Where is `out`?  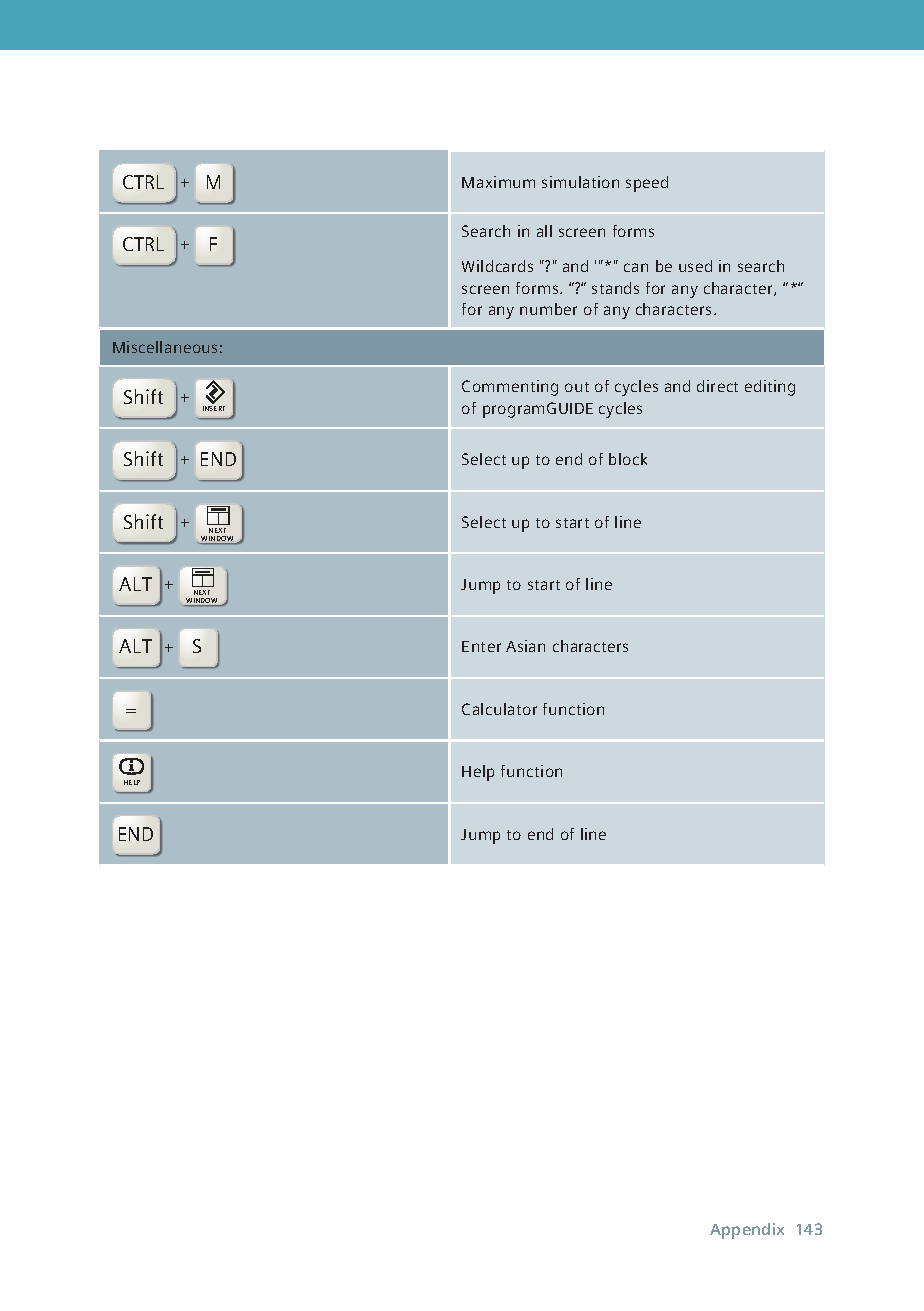 out is located at coordinates (577, 387).
